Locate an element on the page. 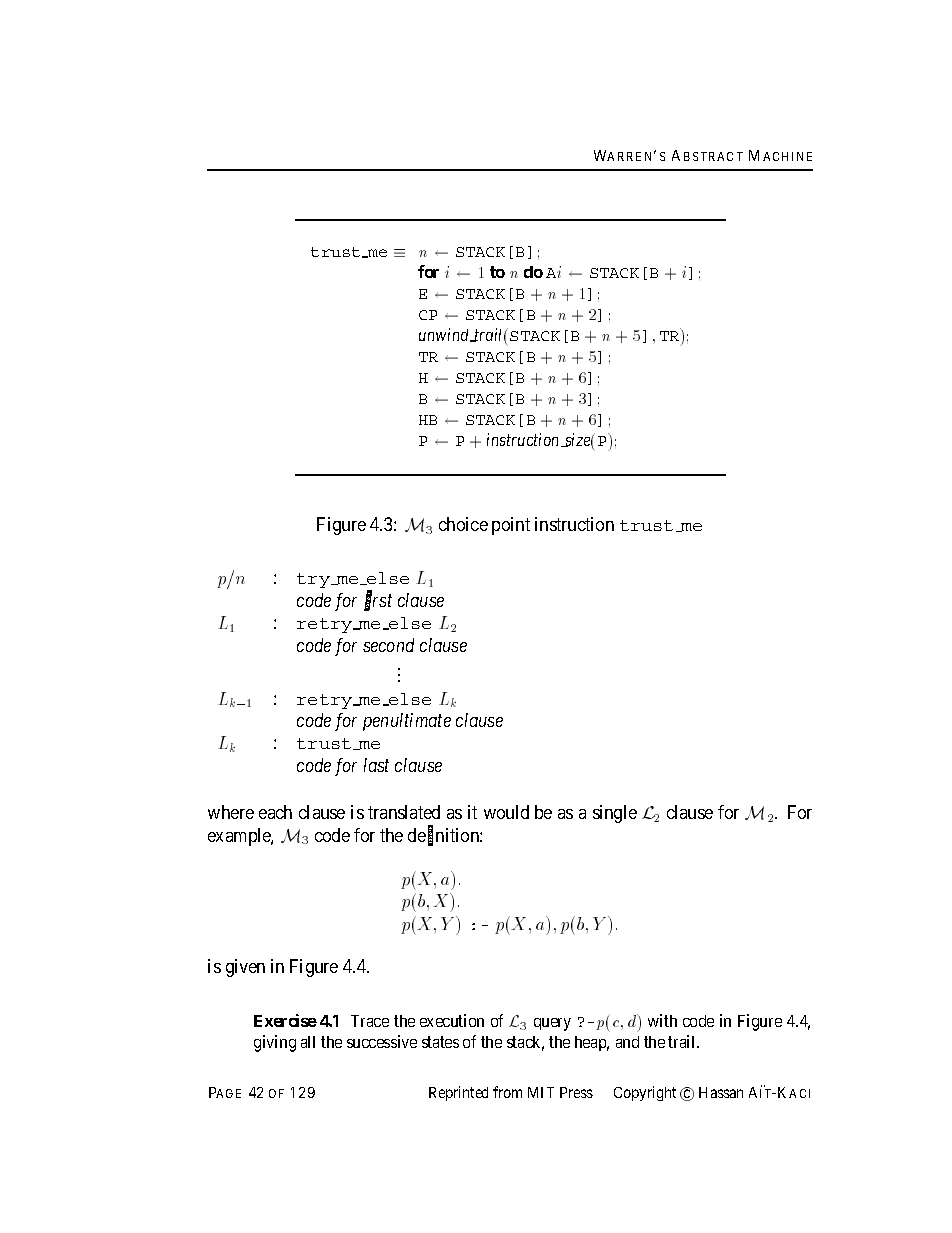 The width and height of the page is (952, 1233). second is located at coordinates (388, 645).
